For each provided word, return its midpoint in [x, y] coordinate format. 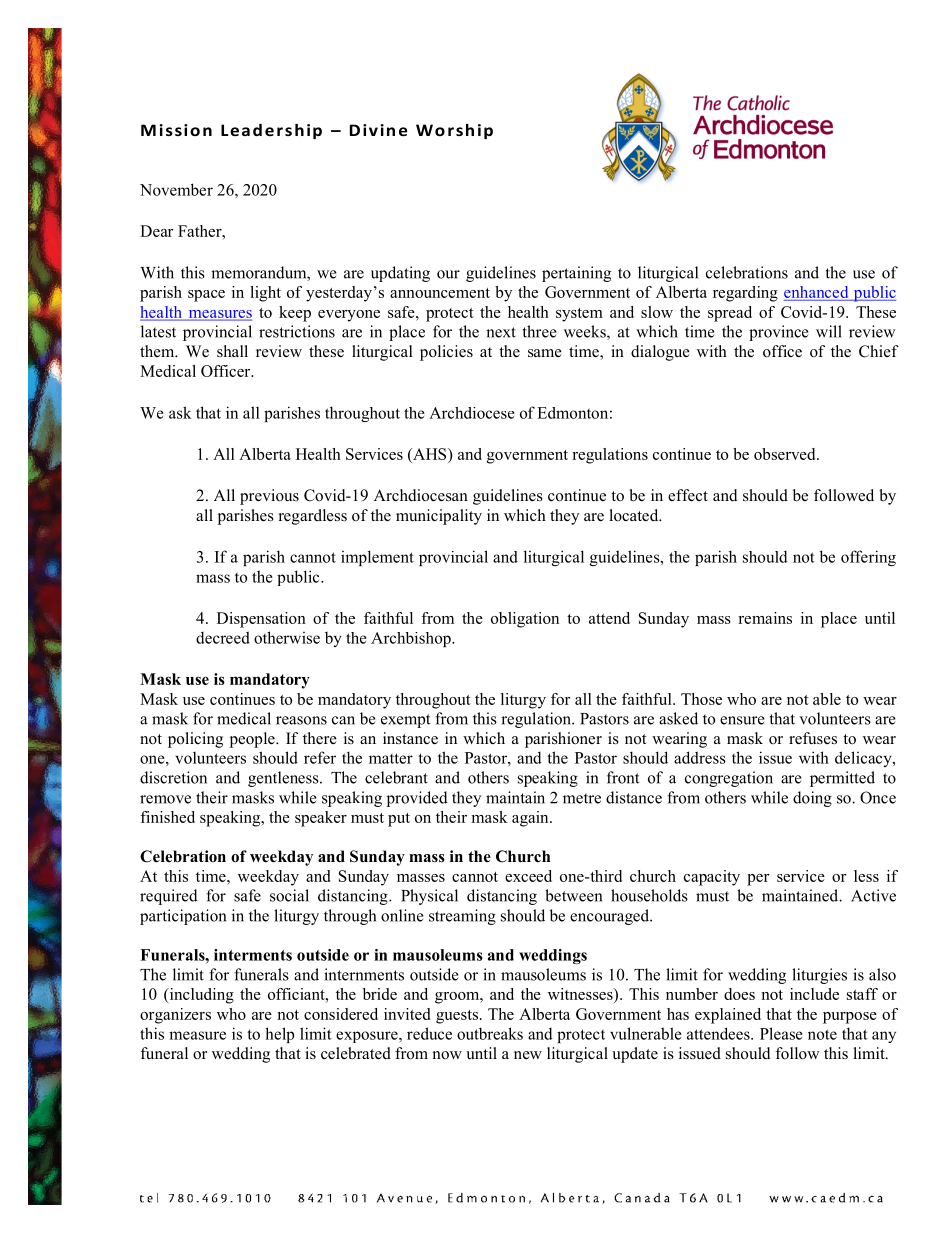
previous [269, 497]
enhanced [817, 293]
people [253, 740]
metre [582, 798]
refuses [813, 738]
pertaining [576, 274]
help [280, 1035]
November [176, 189]
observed [786, 454]
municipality [439, 517]
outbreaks [490, 1033]
